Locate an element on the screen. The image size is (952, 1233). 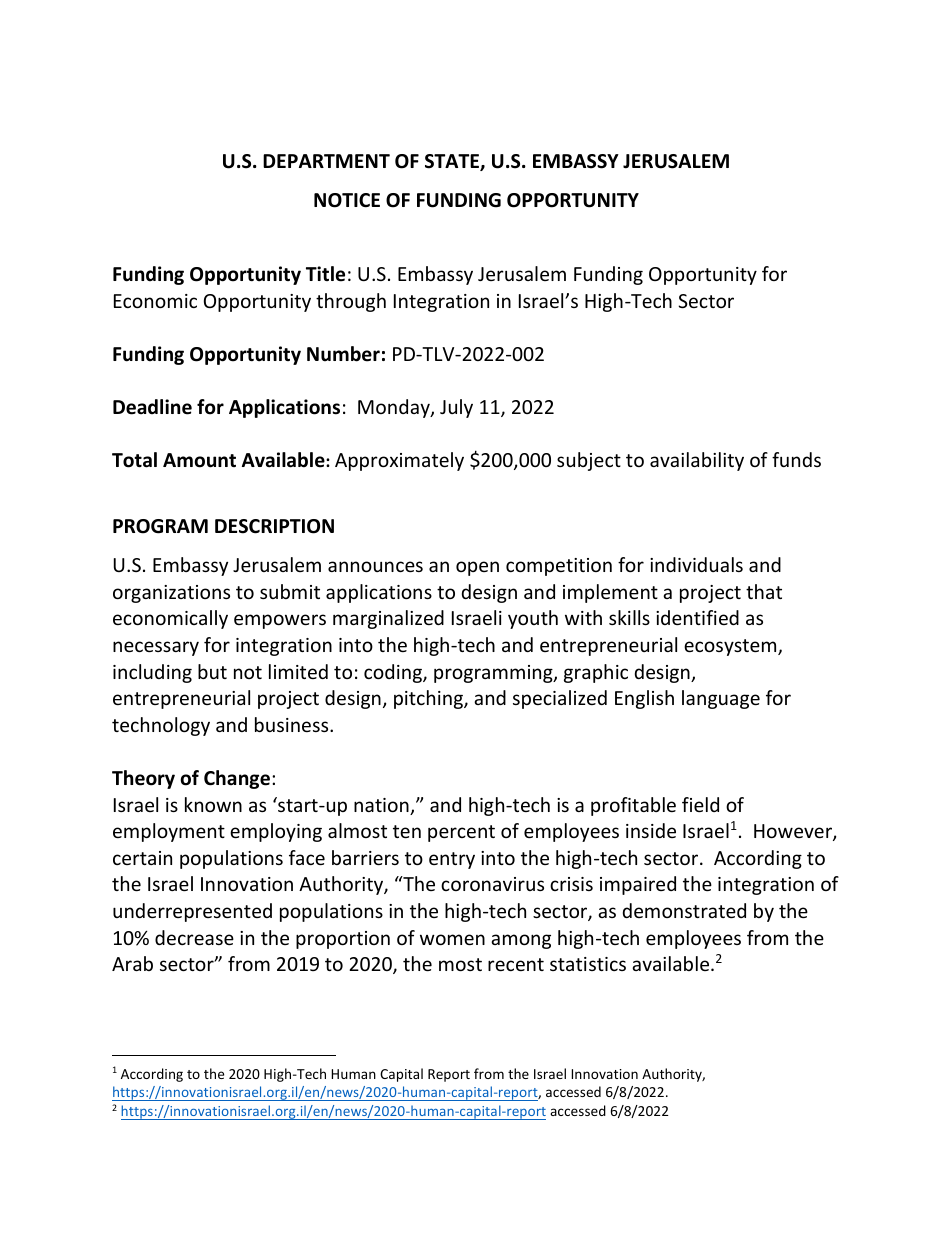
but is located at coordinates (212, 671).
